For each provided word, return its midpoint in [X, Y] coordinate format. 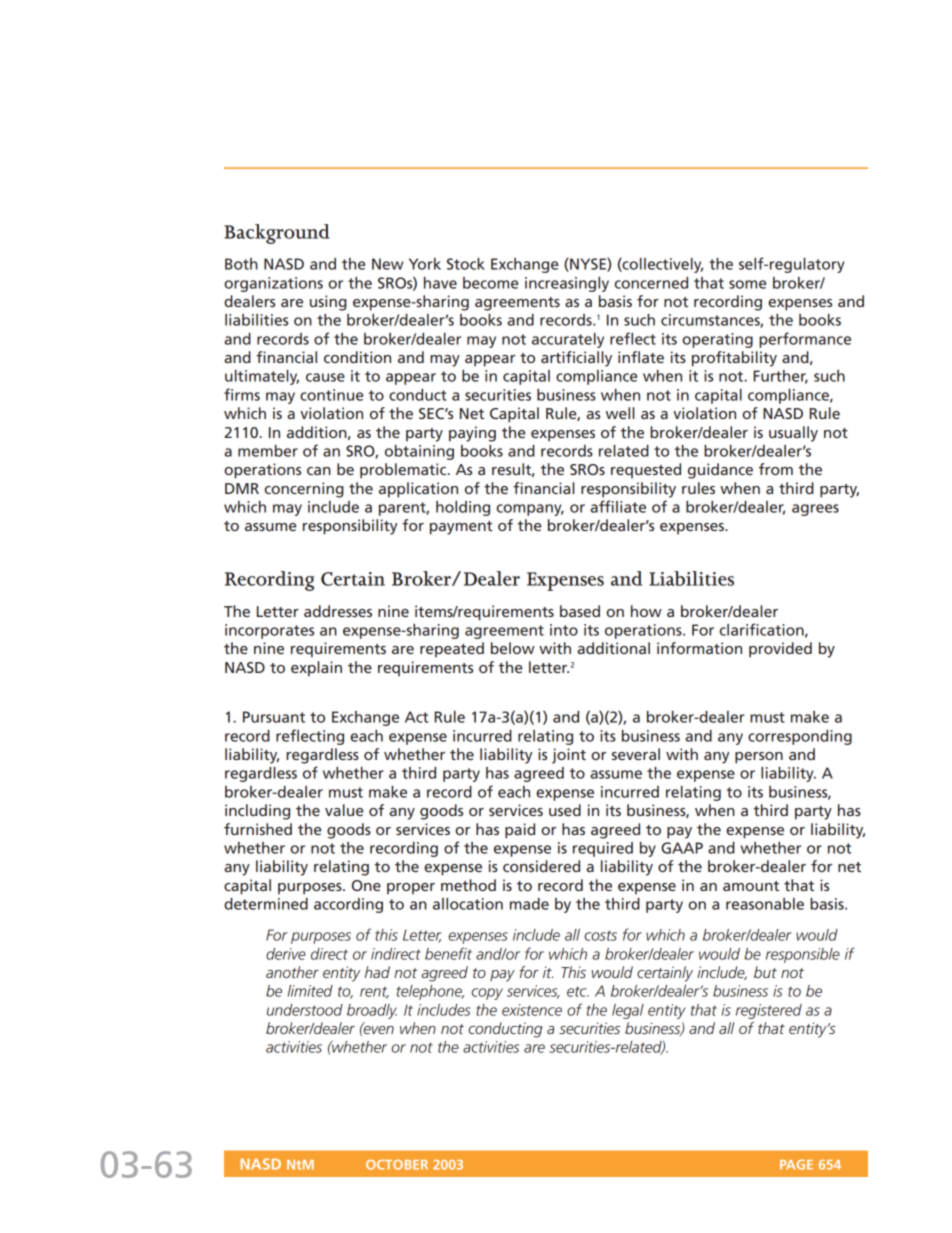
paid [520, 831]
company [530, 510]
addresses [338, 611]
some [748, 284]
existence [532, 1010]
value [344, 810]
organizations [273, 284]
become [491, 283]
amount [751, 886]
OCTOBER [397, 1165]
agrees [815, 510]
